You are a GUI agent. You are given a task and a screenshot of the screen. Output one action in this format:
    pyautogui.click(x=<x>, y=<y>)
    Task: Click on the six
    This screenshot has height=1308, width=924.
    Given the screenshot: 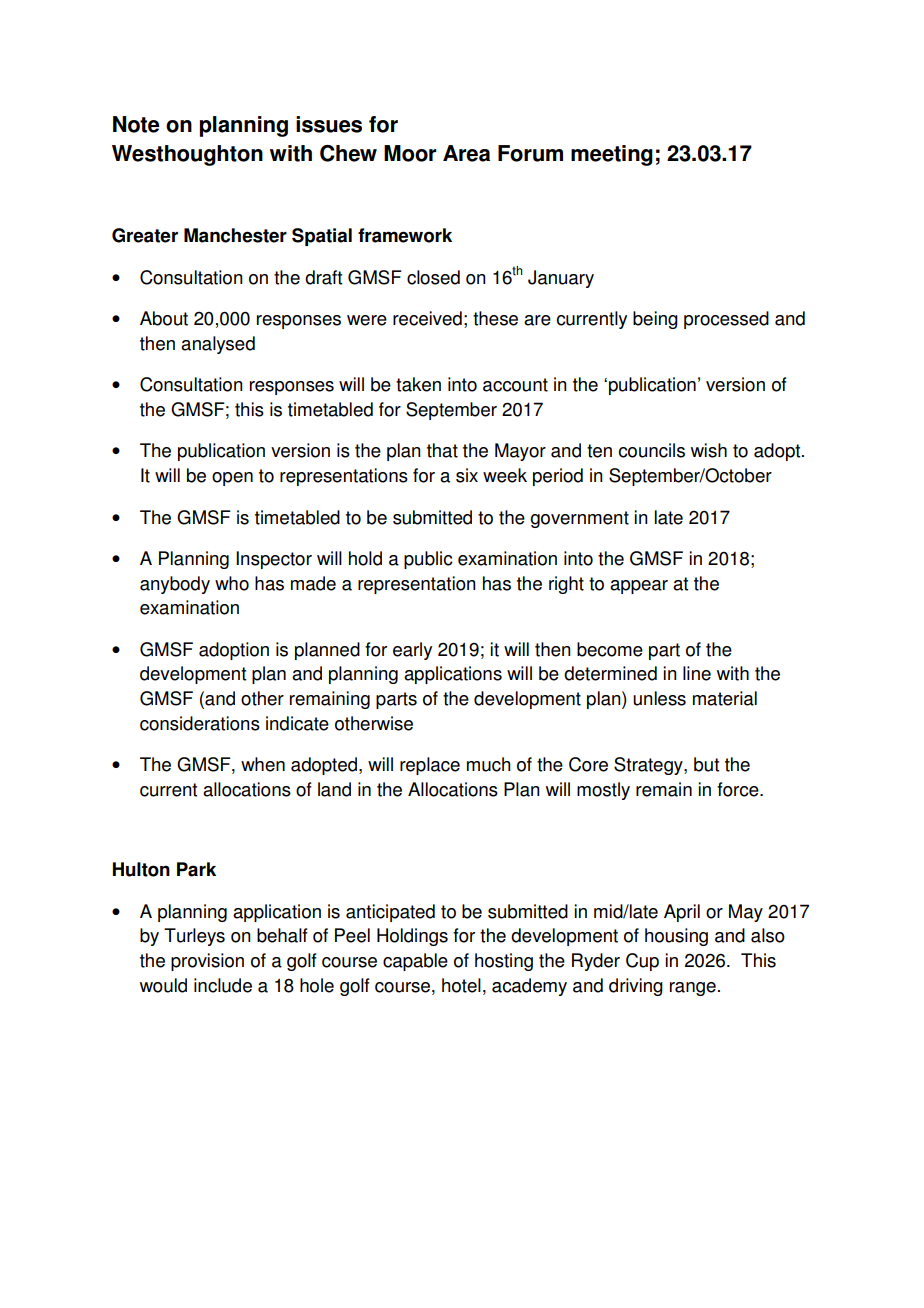 What is the action you would take?
    pyautogui.click(x=467, y=475)
